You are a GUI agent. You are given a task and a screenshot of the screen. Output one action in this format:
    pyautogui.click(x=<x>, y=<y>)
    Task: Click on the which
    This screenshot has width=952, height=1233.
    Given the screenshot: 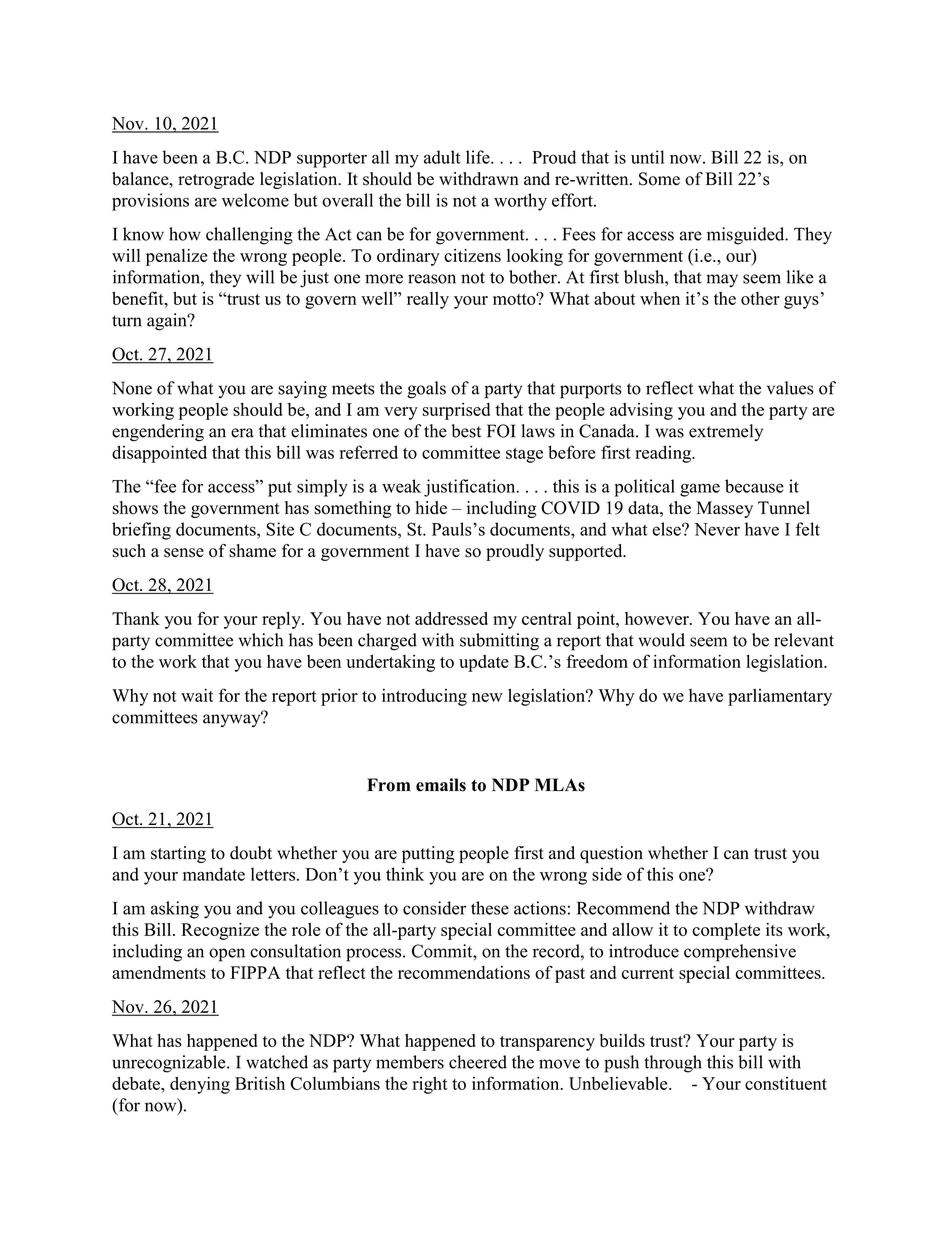 What is the action you would take?
    pyautogui.click(x=260, y=640)
